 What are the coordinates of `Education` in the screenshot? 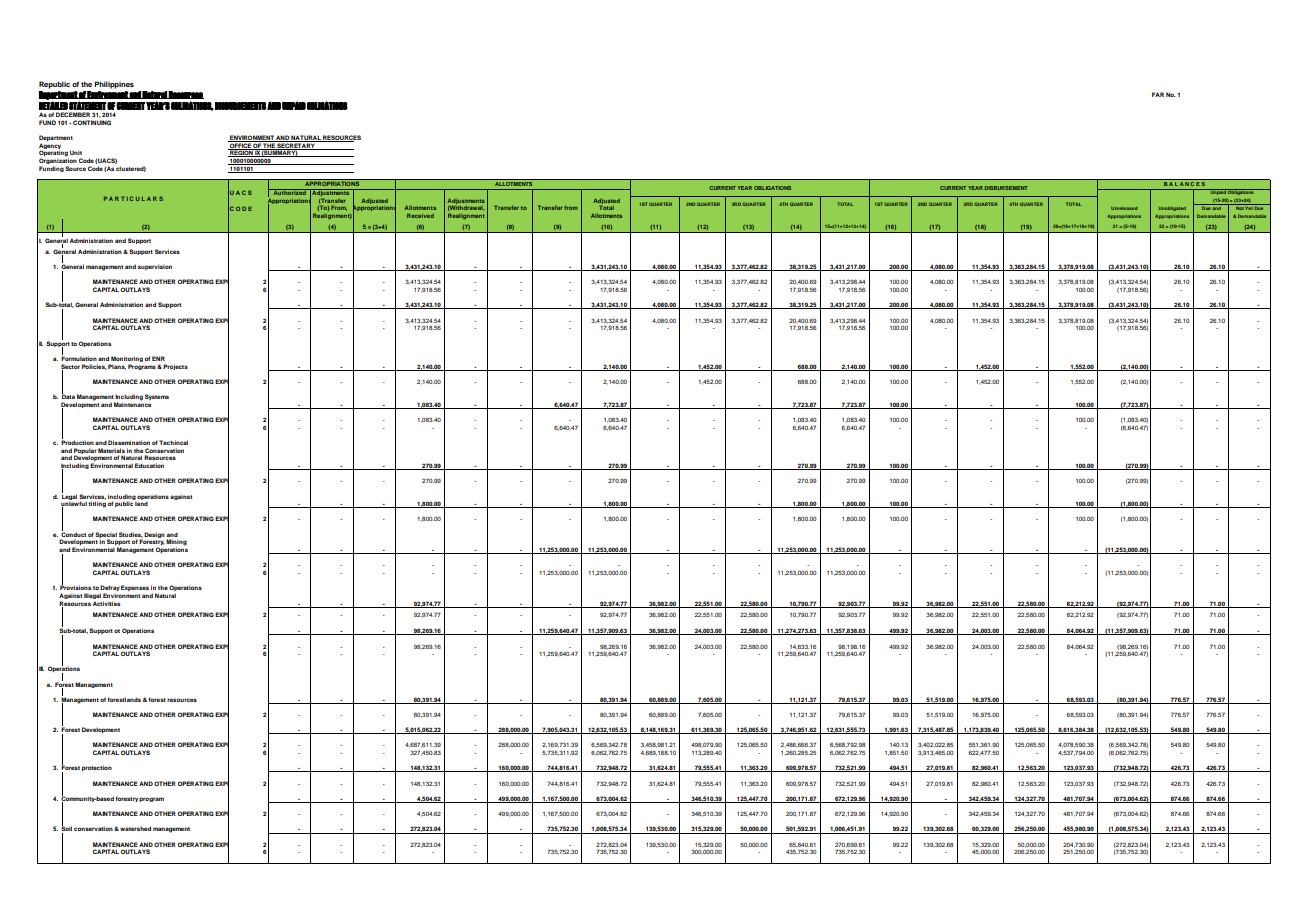 It's located at (149, 465).
